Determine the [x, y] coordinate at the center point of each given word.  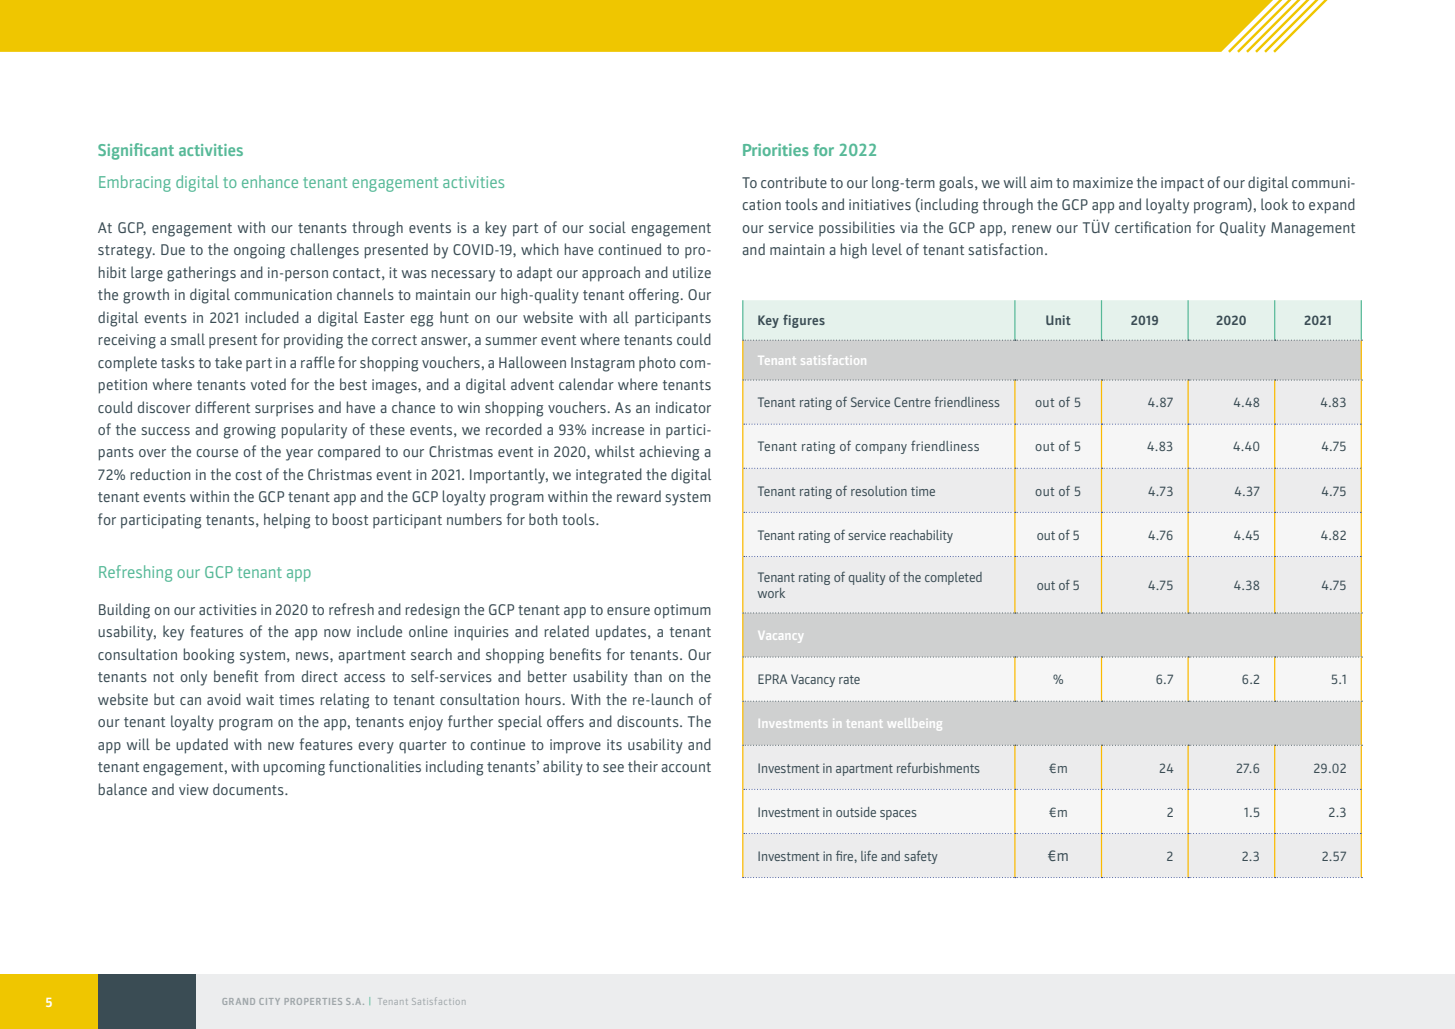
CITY [269, 1001]
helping [287, 521]
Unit [1058, 320]
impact [1182, 184]
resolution [879, 491]
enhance [270, 181]
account [686, 767]
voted [268, 384]
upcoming [294, 768]
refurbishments [938, 767]
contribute [794, 182]
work [771, 593]
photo [657, 363]
